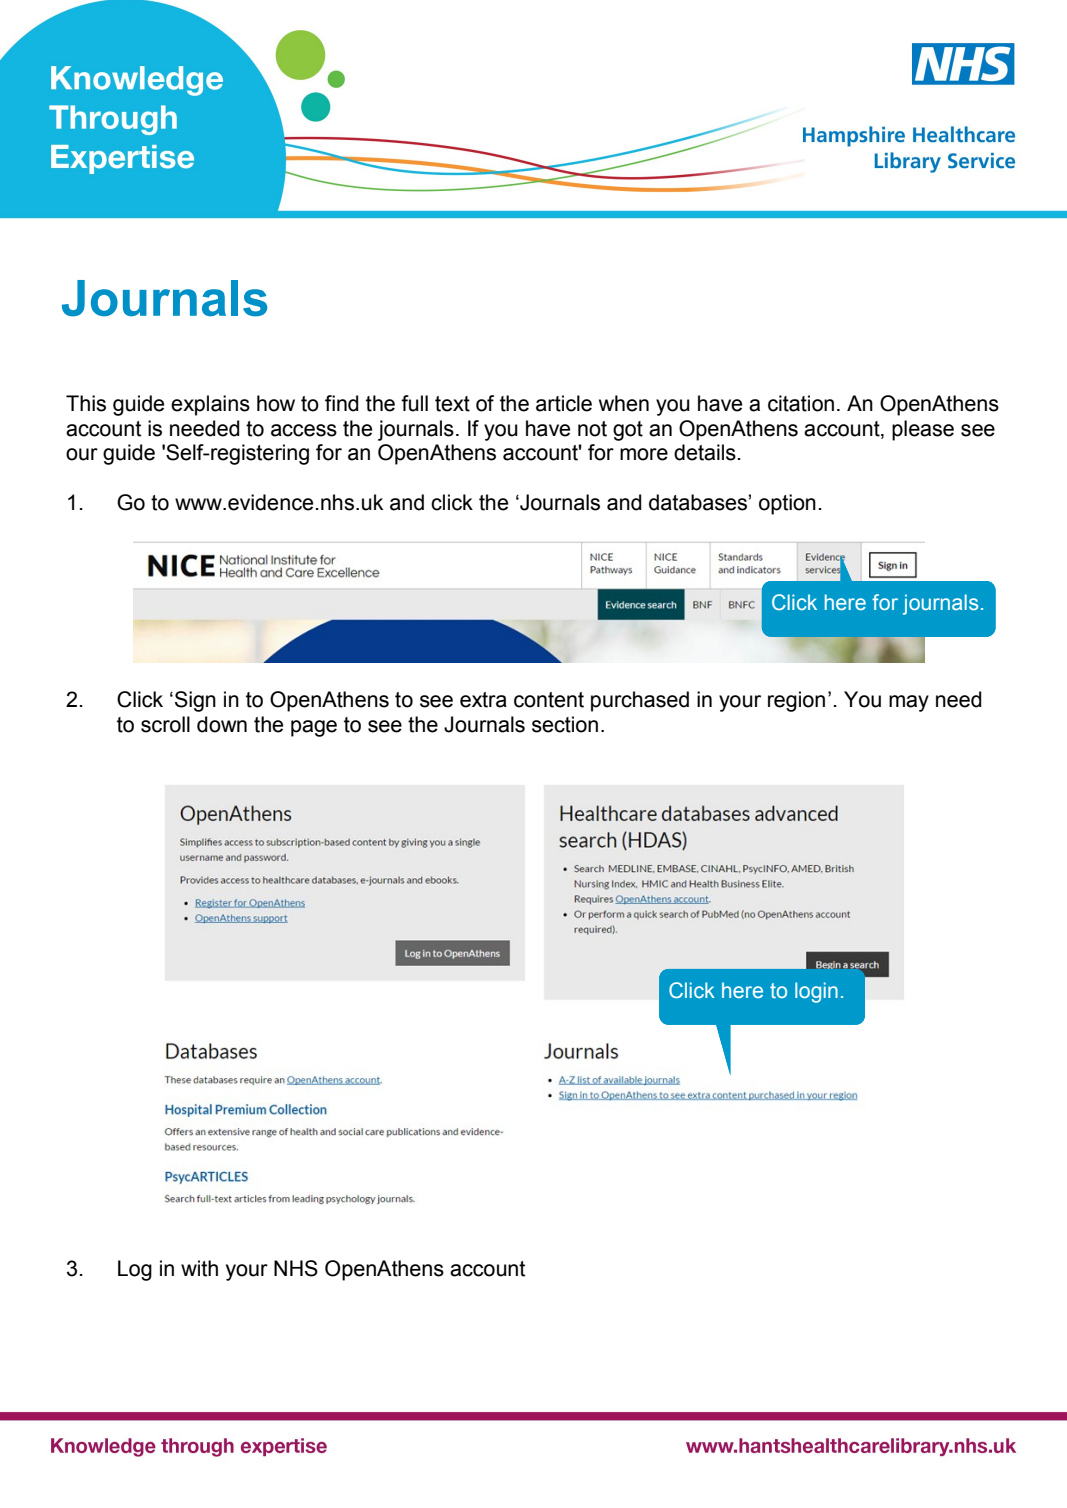 This screenshot has height=1508, width=1067. I want to click on section, so click(565, 724).
